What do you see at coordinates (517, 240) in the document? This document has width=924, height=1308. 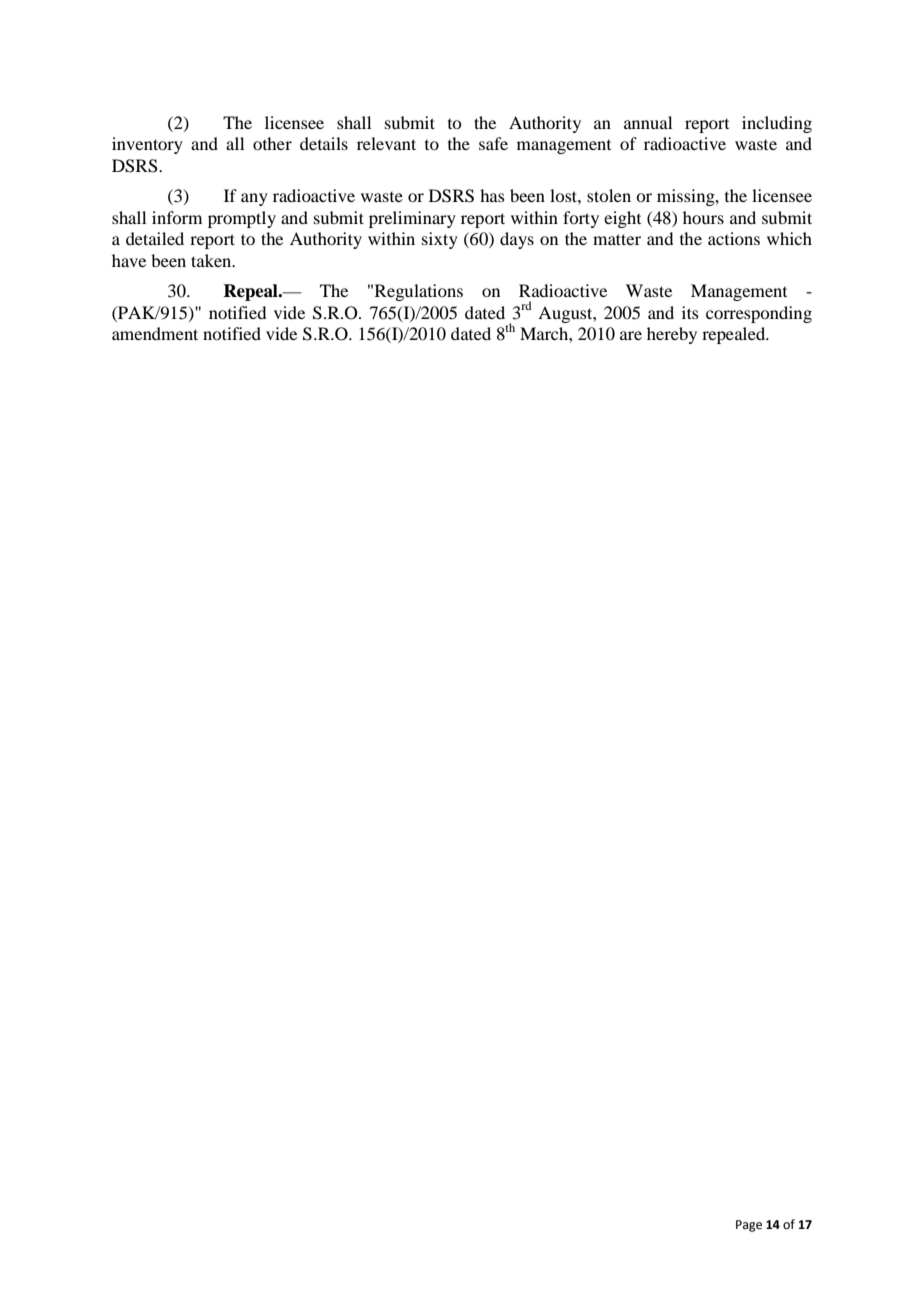 I see `days` at bounding box center [517, 240].
